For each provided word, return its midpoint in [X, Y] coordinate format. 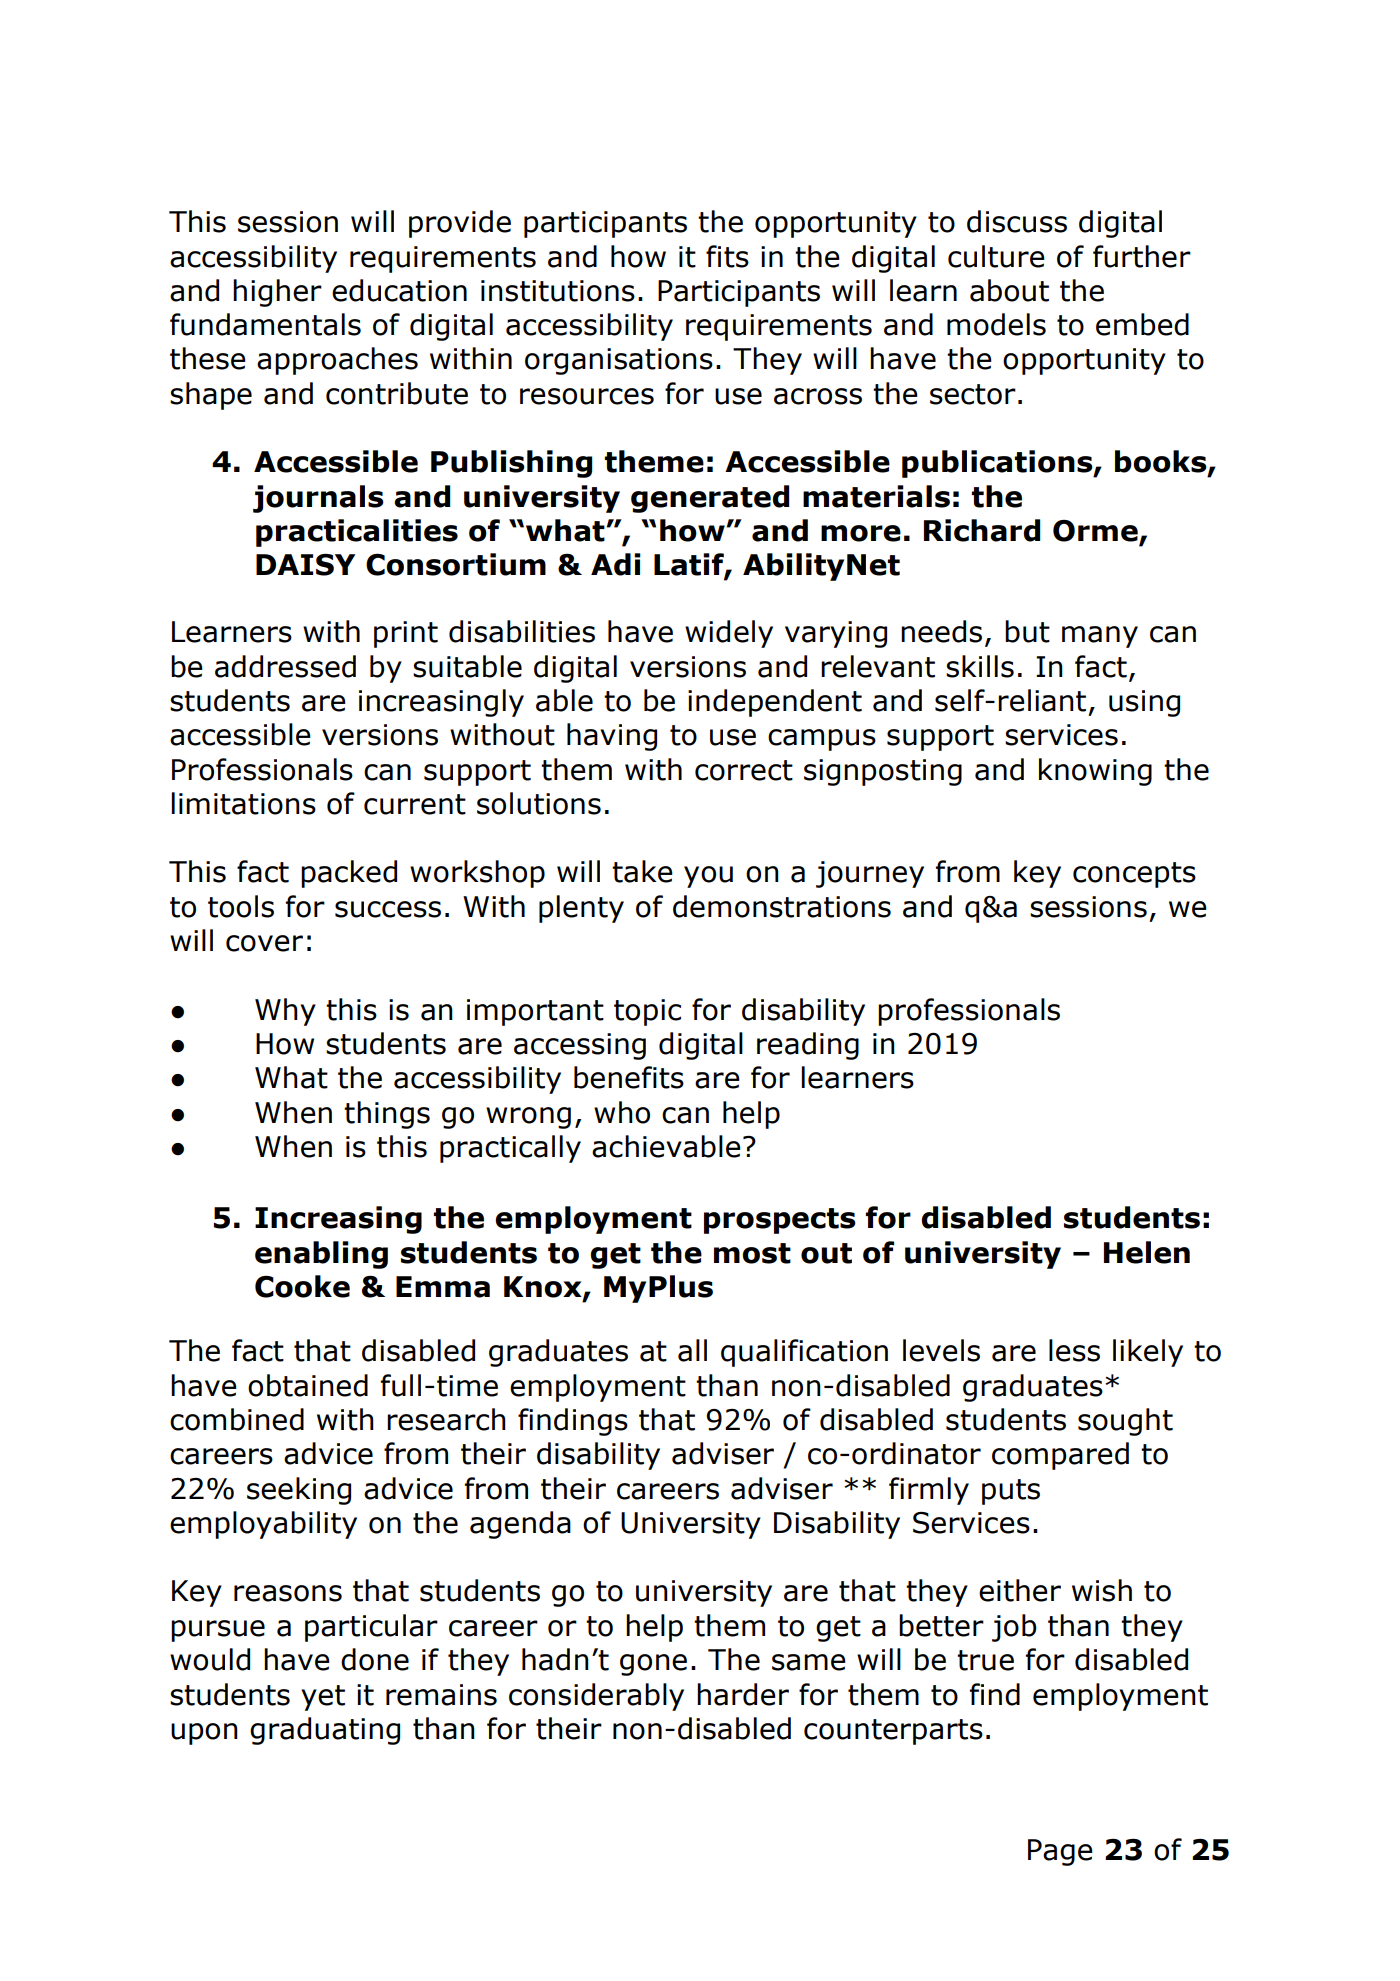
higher [277, 293]
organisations [619, 361]
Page [1060, 1852]
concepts [1134, 875]
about [1009, 290]
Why [285, 1012]
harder [743, 1694]
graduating [325, 1731]
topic [647, 1012]
